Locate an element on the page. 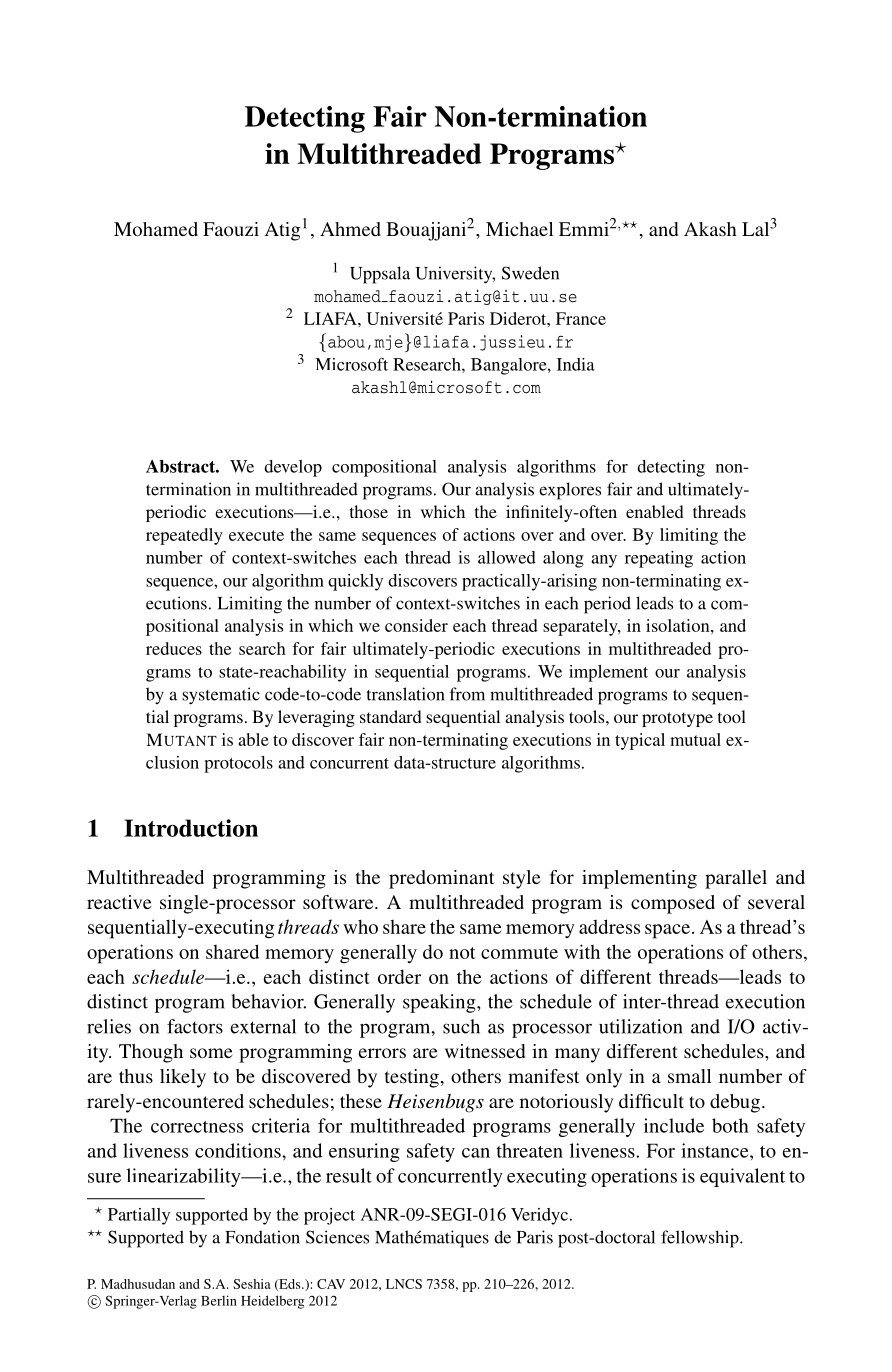 The height and width of the page is (1372, 892). France is located at coordinates (581, 318).
